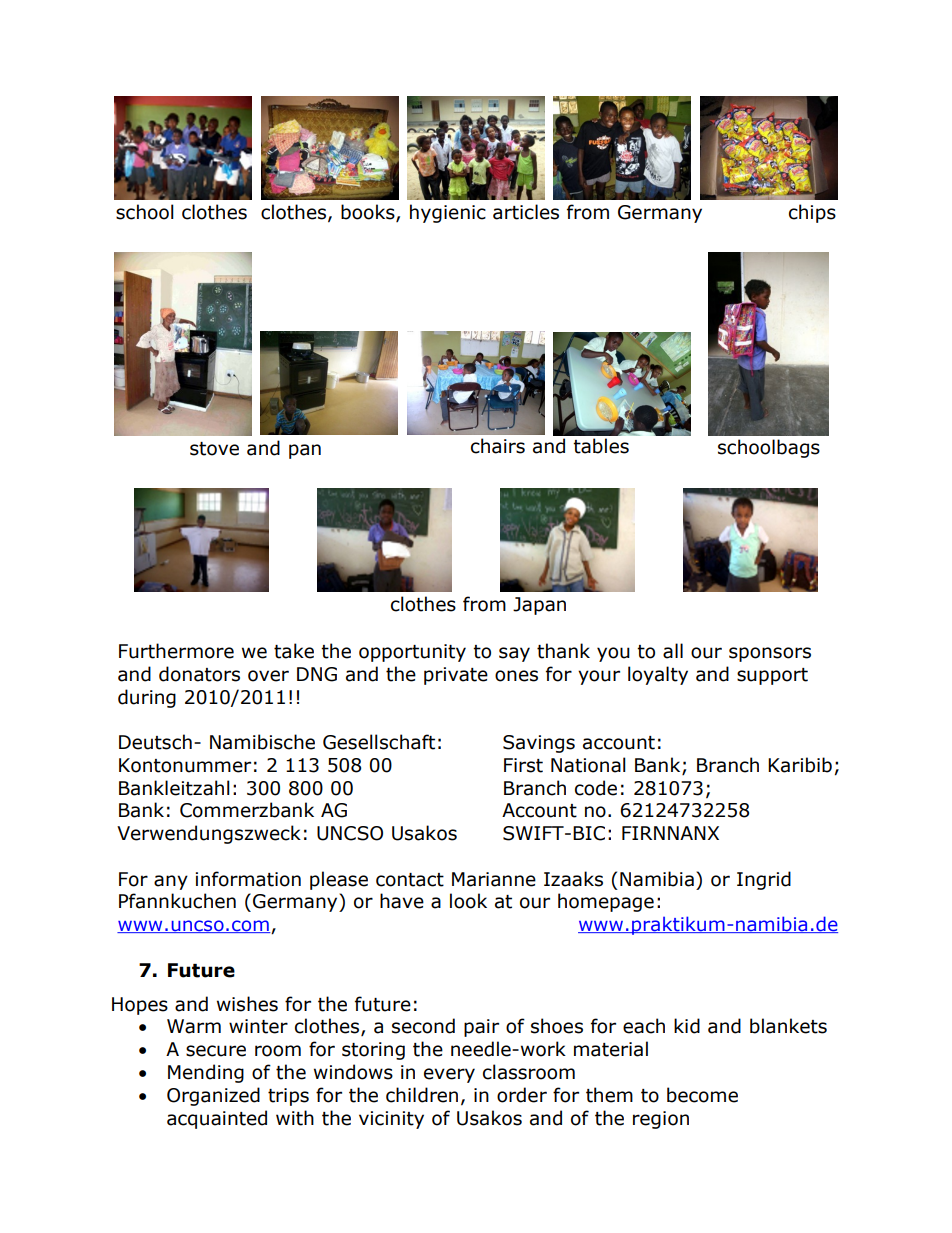  I want to click on every, so click(449, 1075).
